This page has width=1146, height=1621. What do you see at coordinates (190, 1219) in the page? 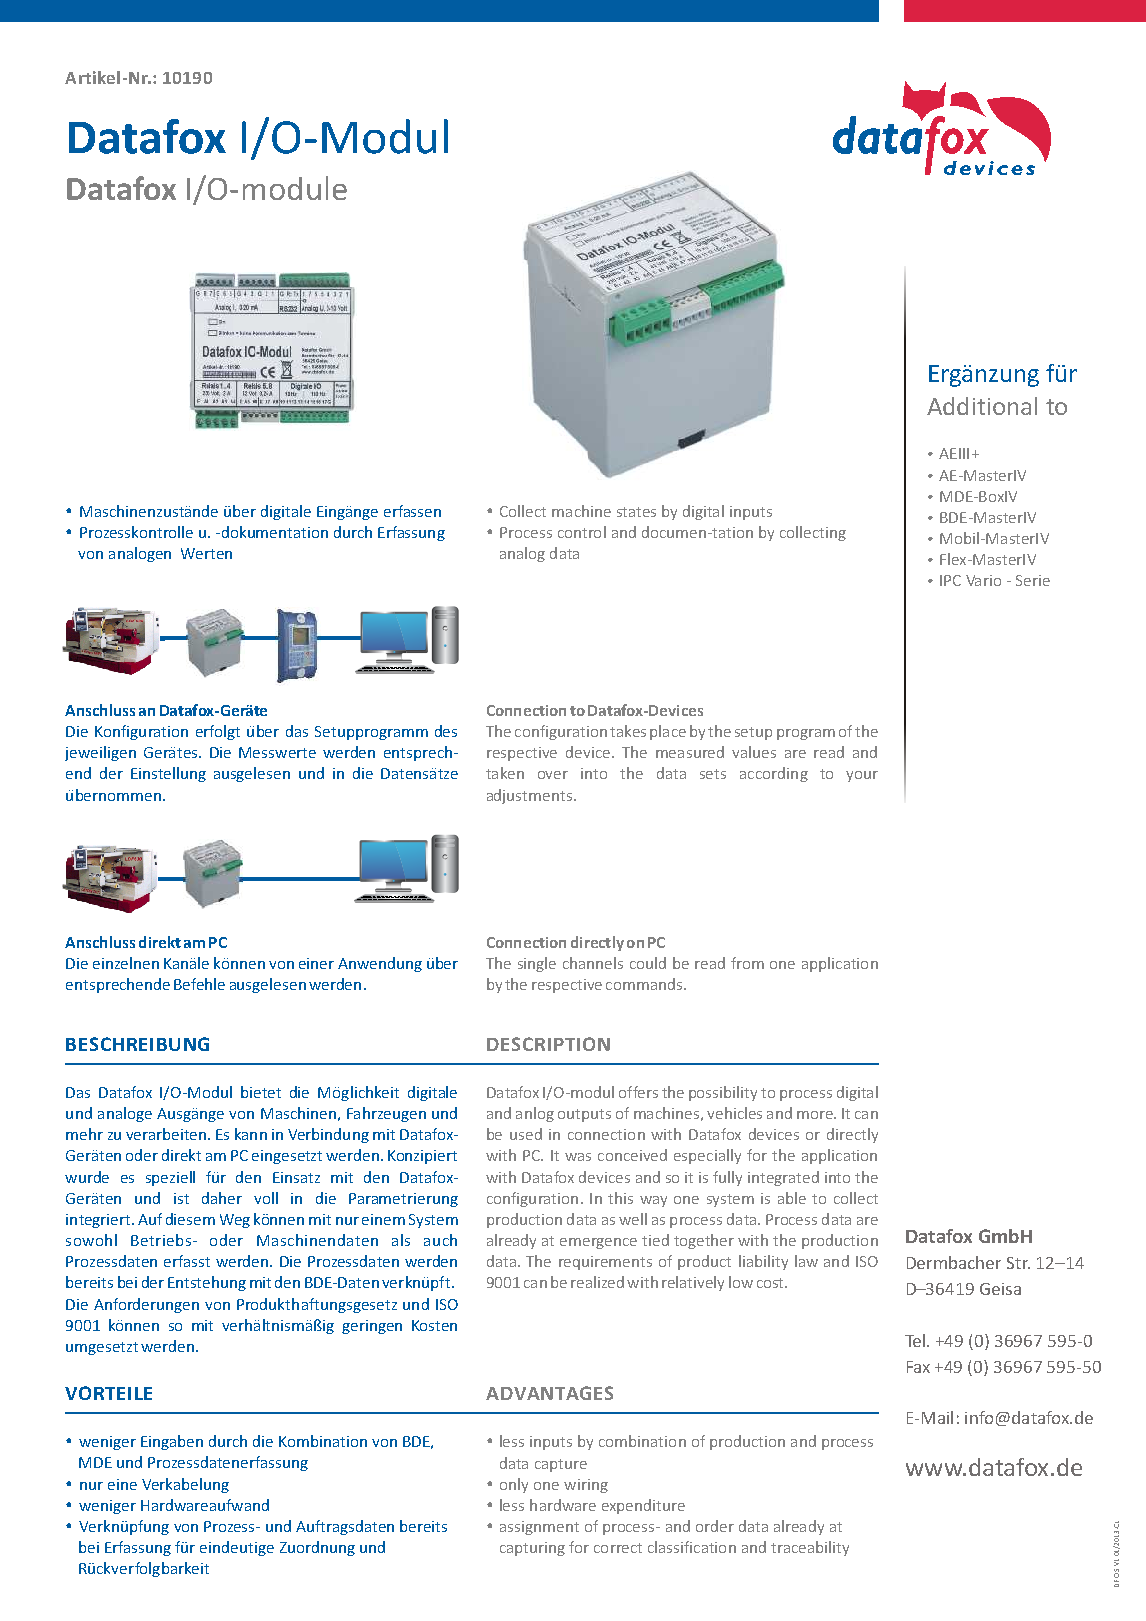
I see `diesem` at bounding box center [190, 1219].
